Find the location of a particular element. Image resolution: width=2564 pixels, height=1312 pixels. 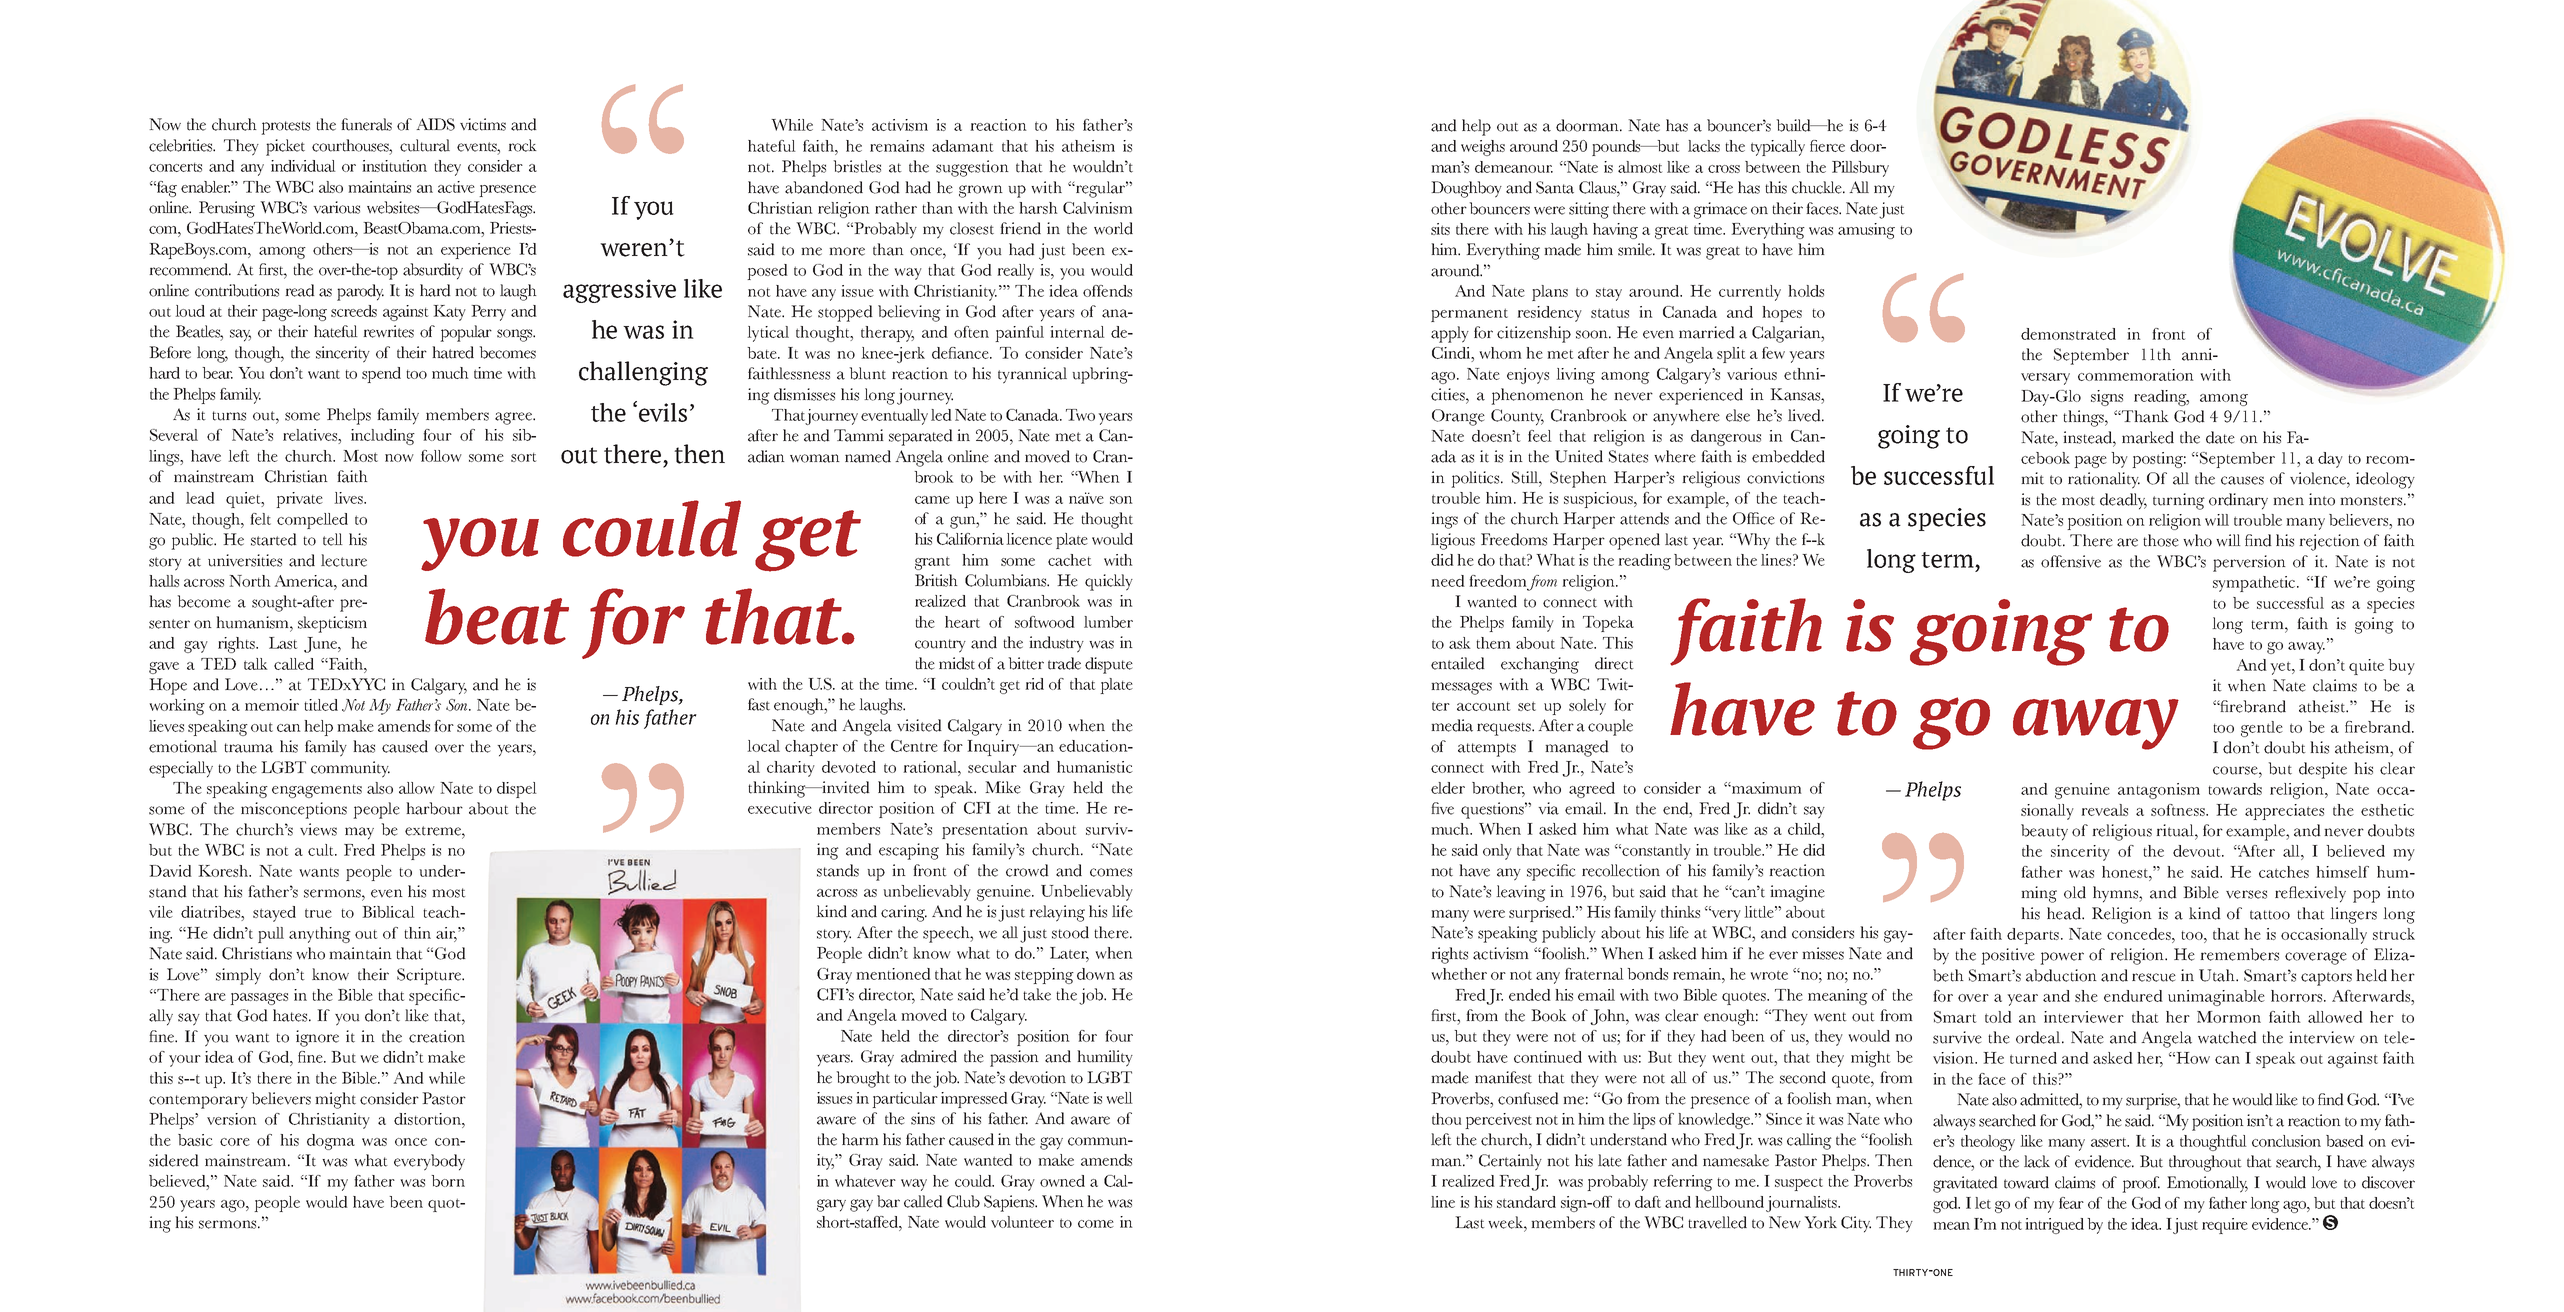

lives is located at coordinates (350, 498).
